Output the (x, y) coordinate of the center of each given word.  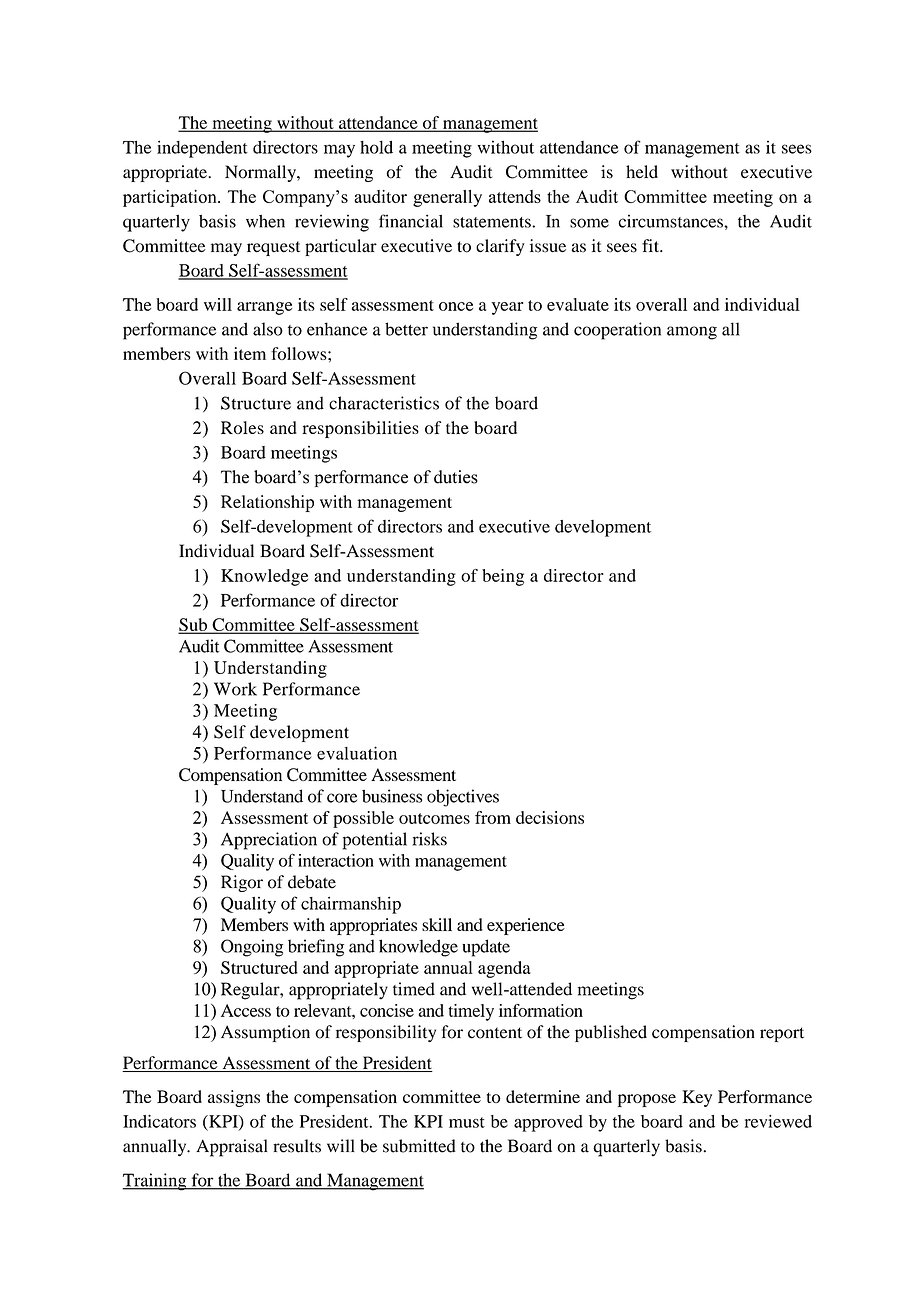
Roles (242, 427)
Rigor (242, 883)
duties (456, 477)
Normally (261, 173)
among (692, 333)
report (782, 1034)
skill (437, 924)
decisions (550, 817)
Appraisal (231, 1148)
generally (447, 198)
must (467, 1122)
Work (235, 689)
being (503, 577)
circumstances (671, 221)
